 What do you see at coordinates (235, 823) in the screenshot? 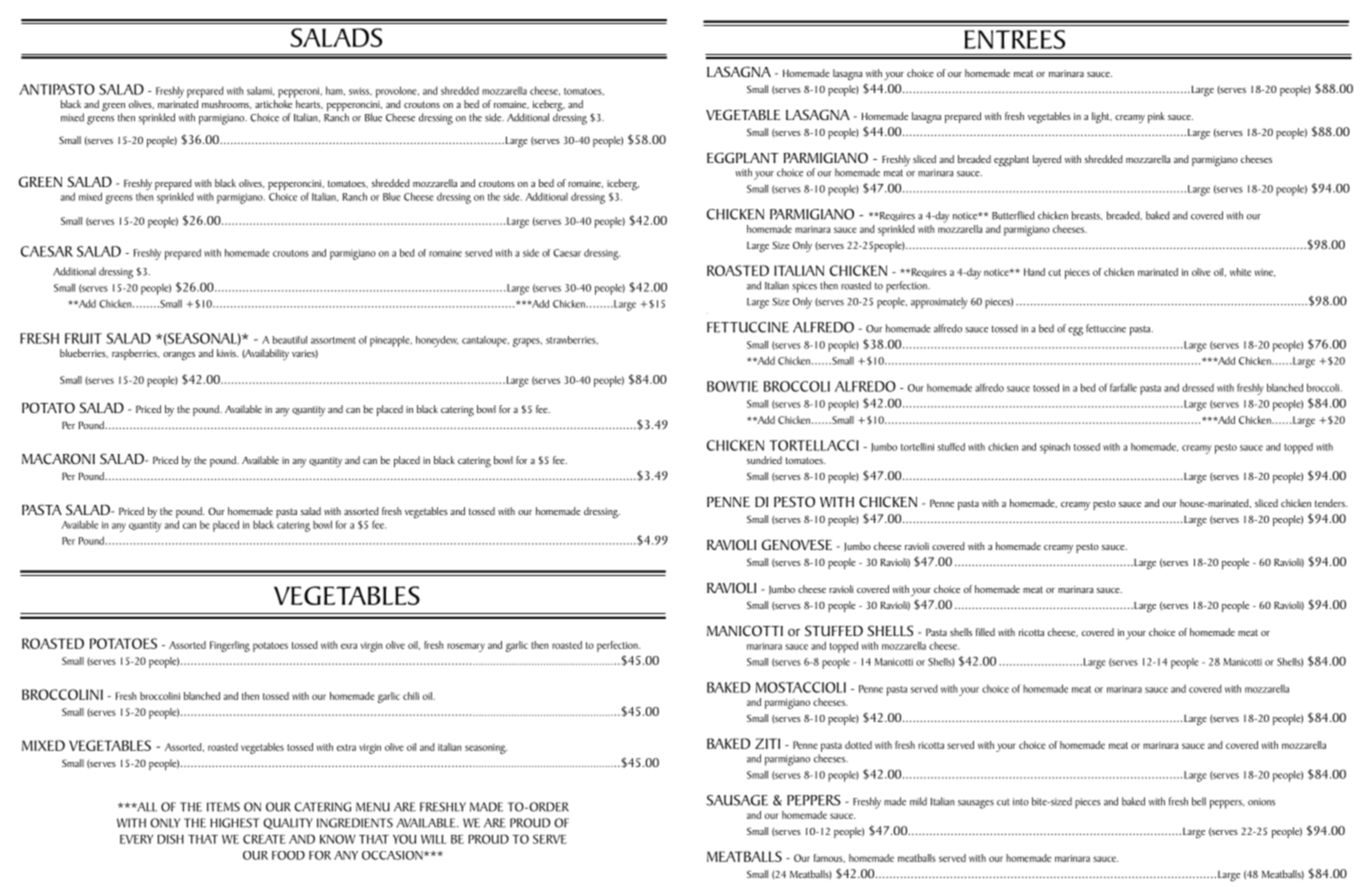
I see `HIGHEST` at bounding box center [235, 823].
